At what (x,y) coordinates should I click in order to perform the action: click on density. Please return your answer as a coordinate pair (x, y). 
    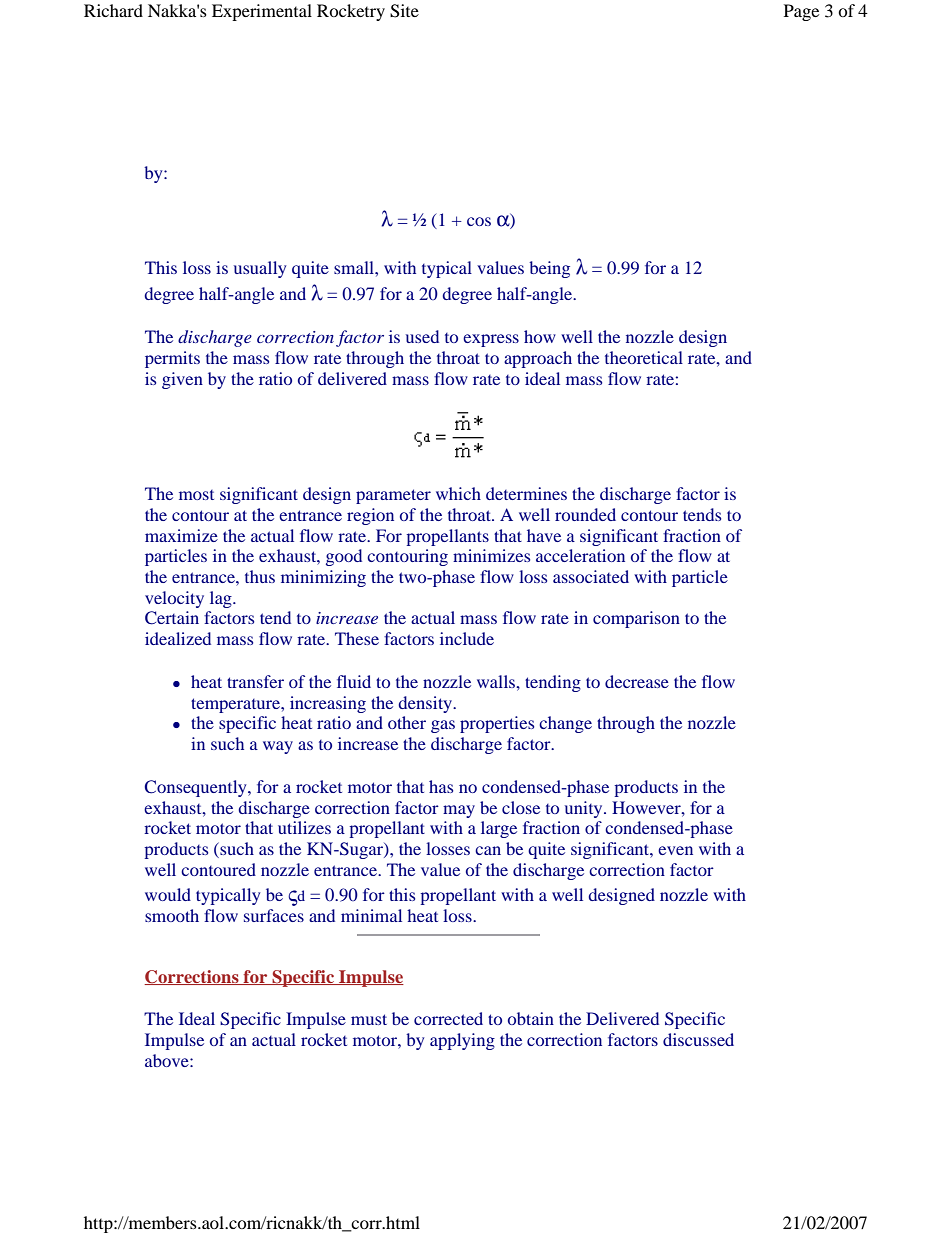
    Looking at the image, I should click on (426, 704).
